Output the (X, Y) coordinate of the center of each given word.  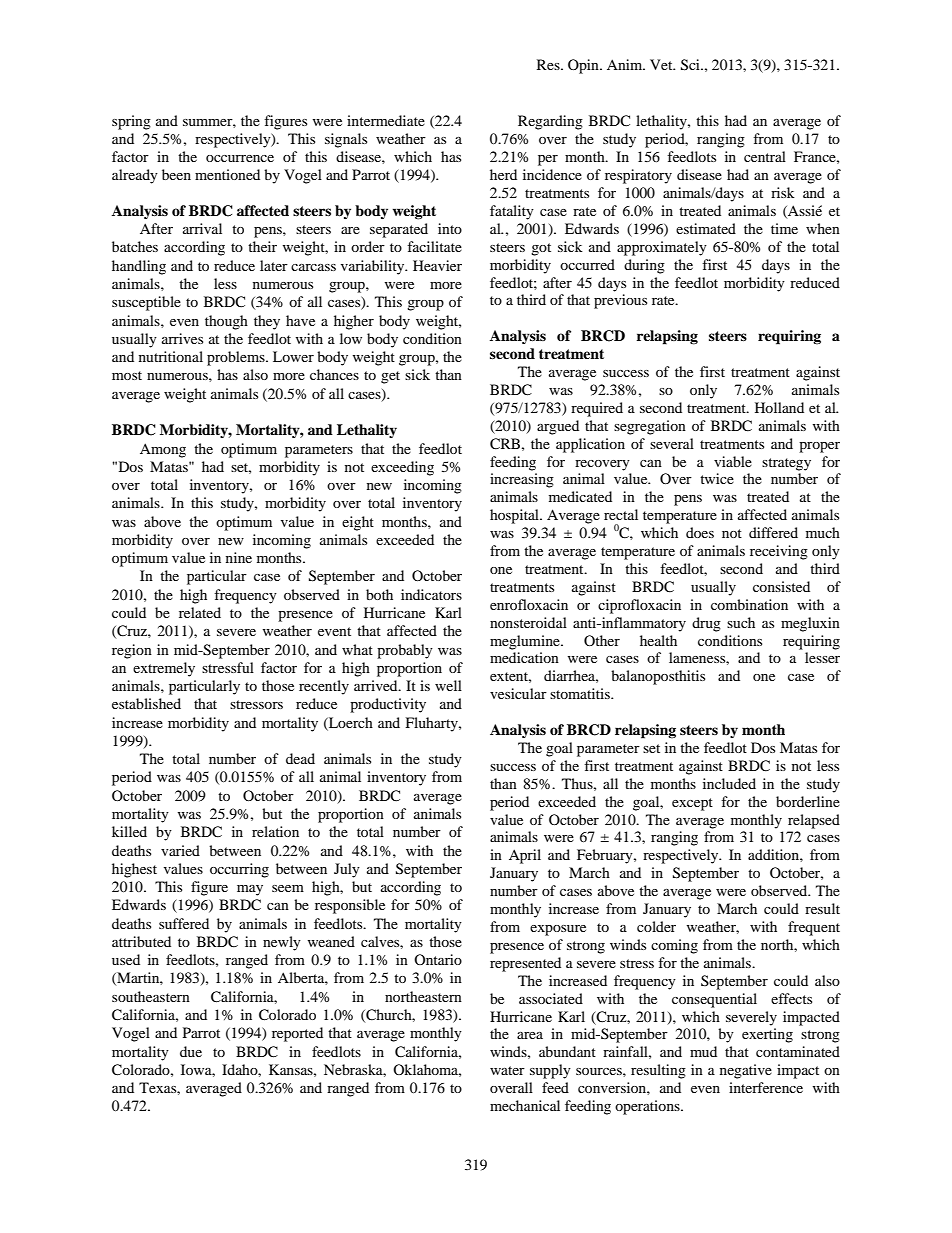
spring (131, 122)
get (390, 377)
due (191, 1051)
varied (180, 850)
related (200, 612)
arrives (182, 338)
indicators (431, 594)
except (692, 804)
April (525, 856)
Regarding (550, 122)
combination (749, 604)
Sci (691, 65)
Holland (779, 407)
